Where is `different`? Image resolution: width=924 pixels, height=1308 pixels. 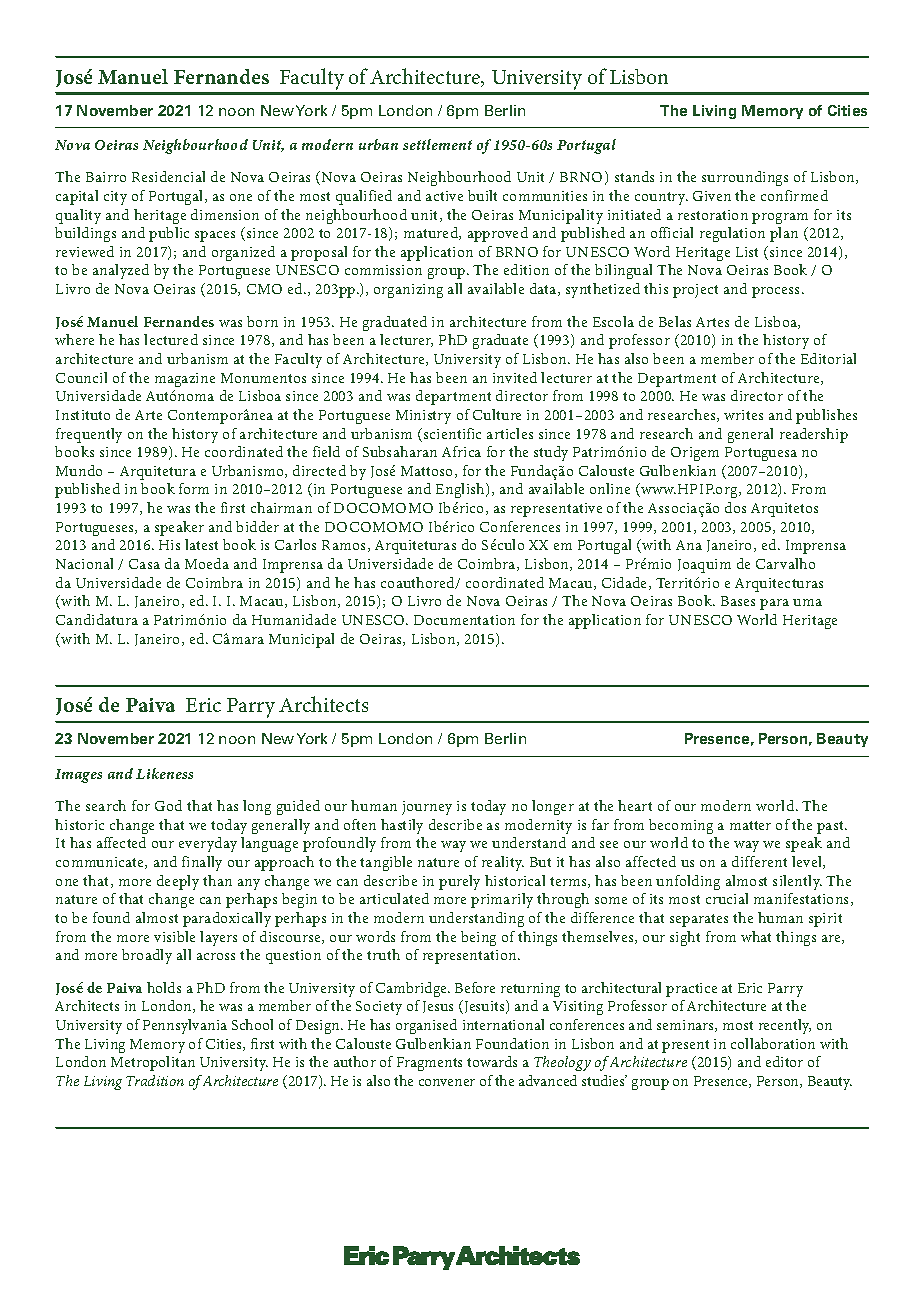
different is located at coordinates (759, 861).
